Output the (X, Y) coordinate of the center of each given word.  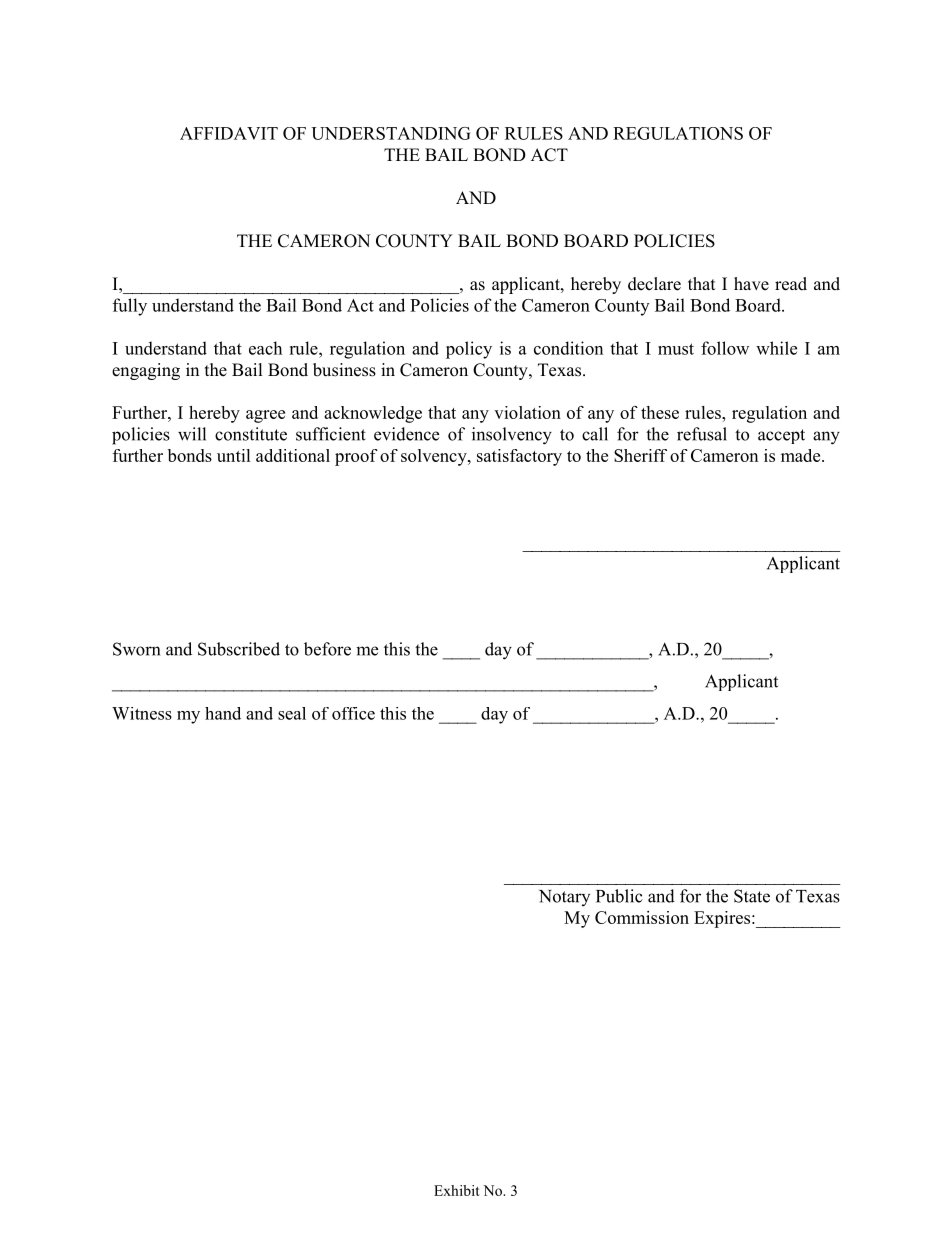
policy (469, 350)
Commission (642, 917)
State (752, 896)
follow (725, 348)
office (353, 713)
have (751, 284)
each (265, 348)
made (802, 455)
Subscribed (239, 649)
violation (527, 412)
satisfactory (519, 457)
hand (223, 713)
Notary (564, 898)
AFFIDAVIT (229, 133)
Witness (142, 713)
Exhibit (457, 1190)
